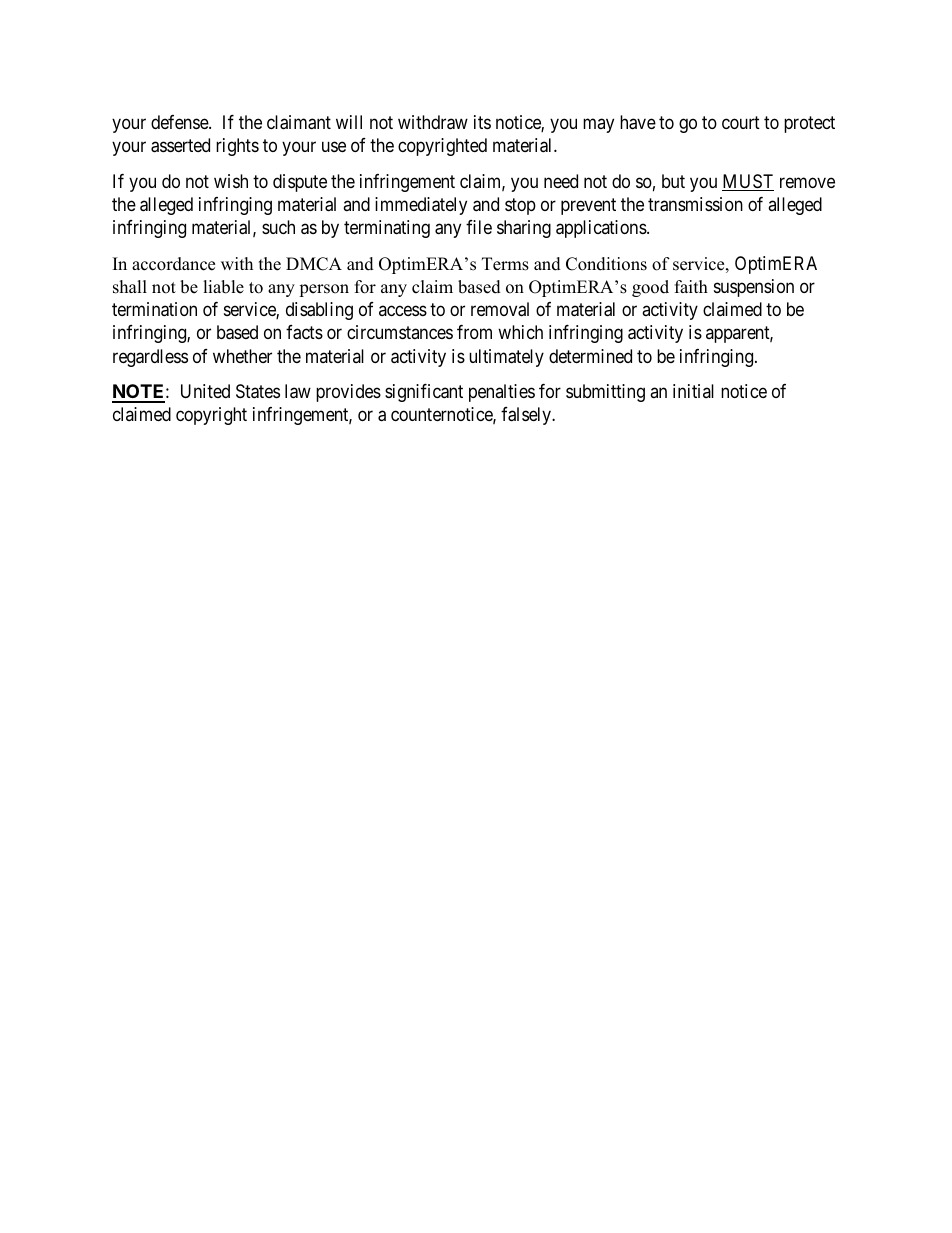 This screenshot has height=1233, width=952. Describe the element at coordinates (205, 391) in the screenshot. I see `United` at that location.
